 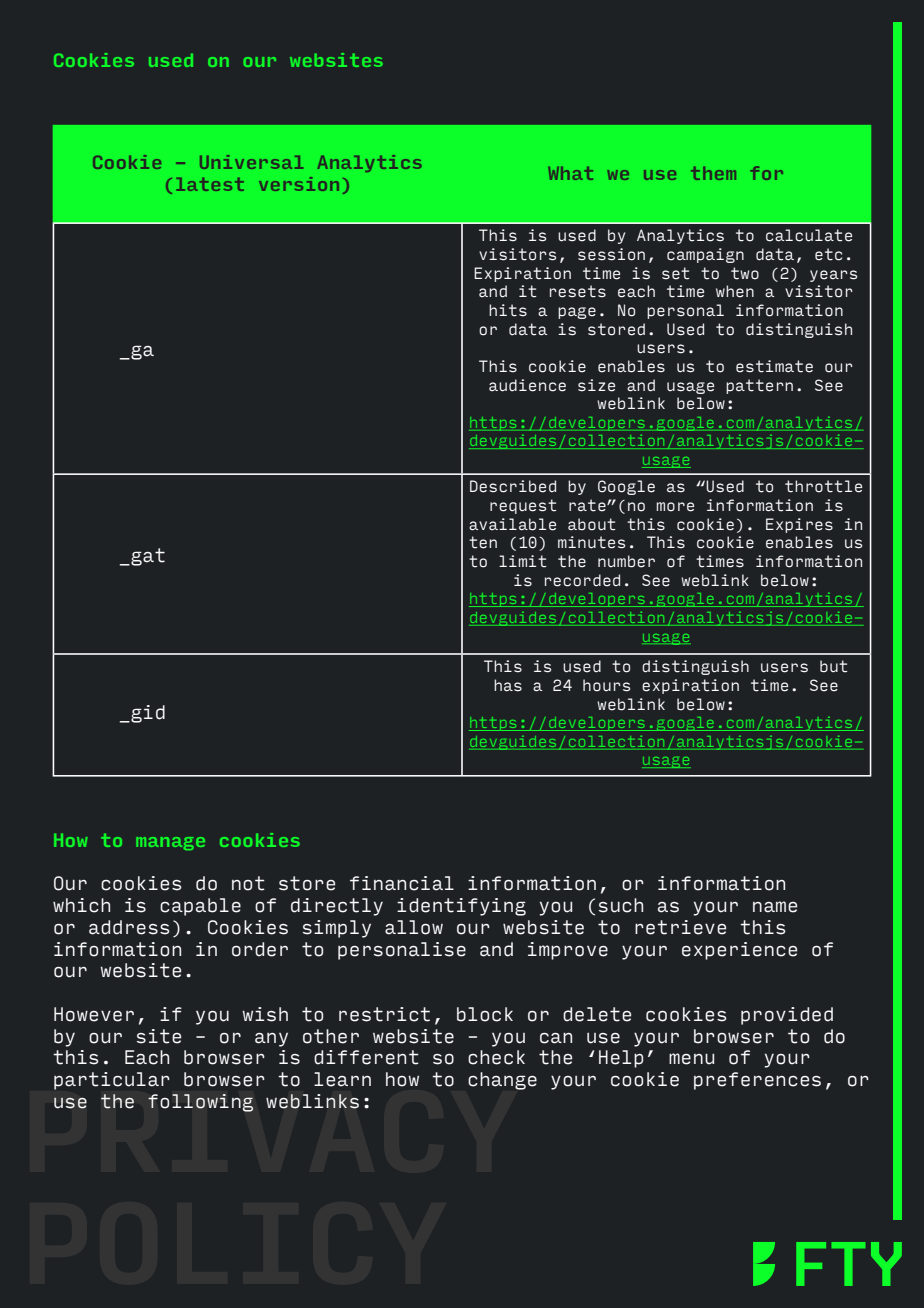 I want to click on ten, so click(x=483, y=542).
